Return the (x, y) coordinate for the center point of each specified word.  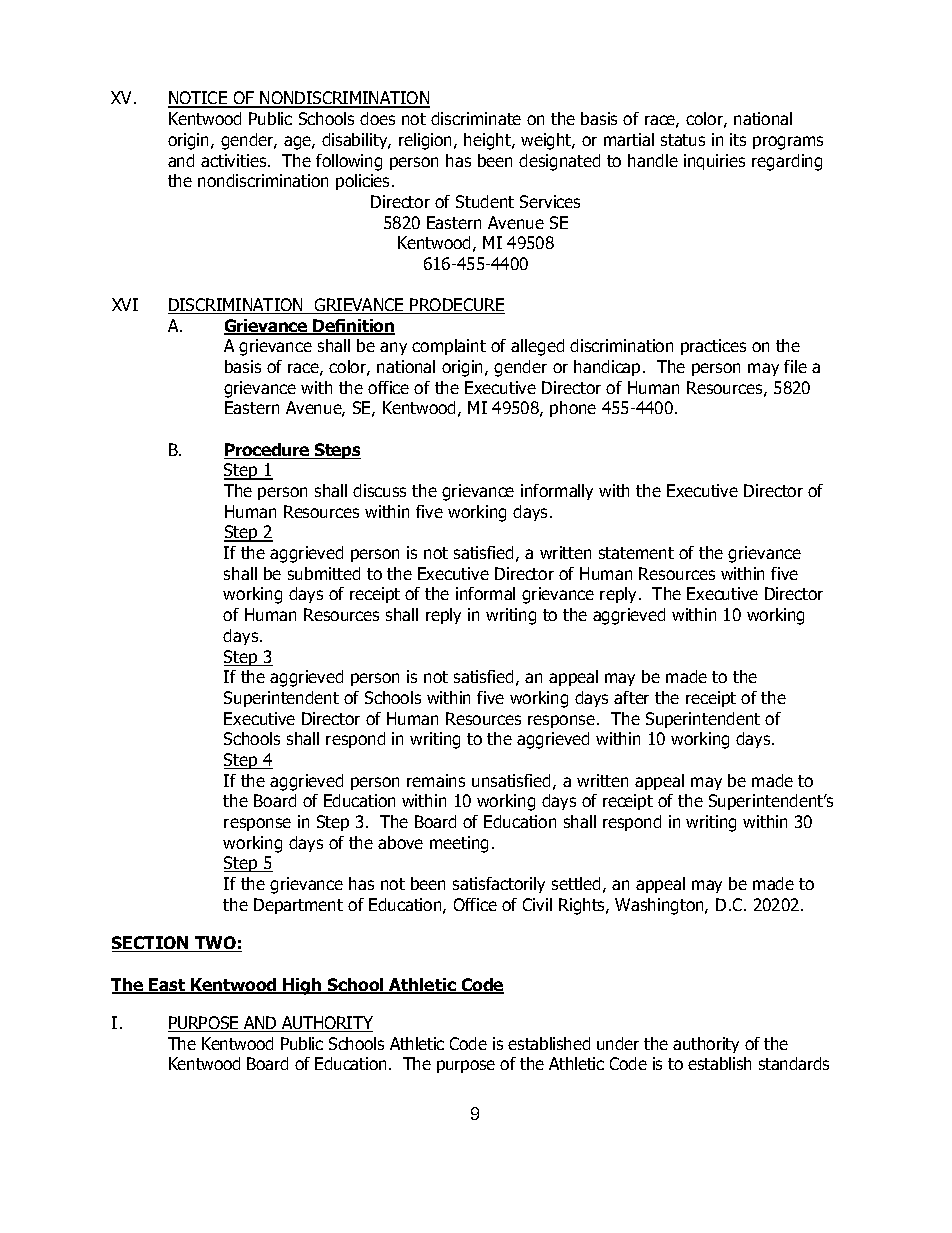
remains (436, 780)
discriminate (476, 118)
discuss (379, 490)
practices (713, 347)
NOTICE (199, 99)
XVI (125, 304)
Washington (660, 906)
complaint (449, 347)
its (738, 139)
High (303, 986)
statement (636, 553)
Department (298, 906)
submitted (324, 573)
